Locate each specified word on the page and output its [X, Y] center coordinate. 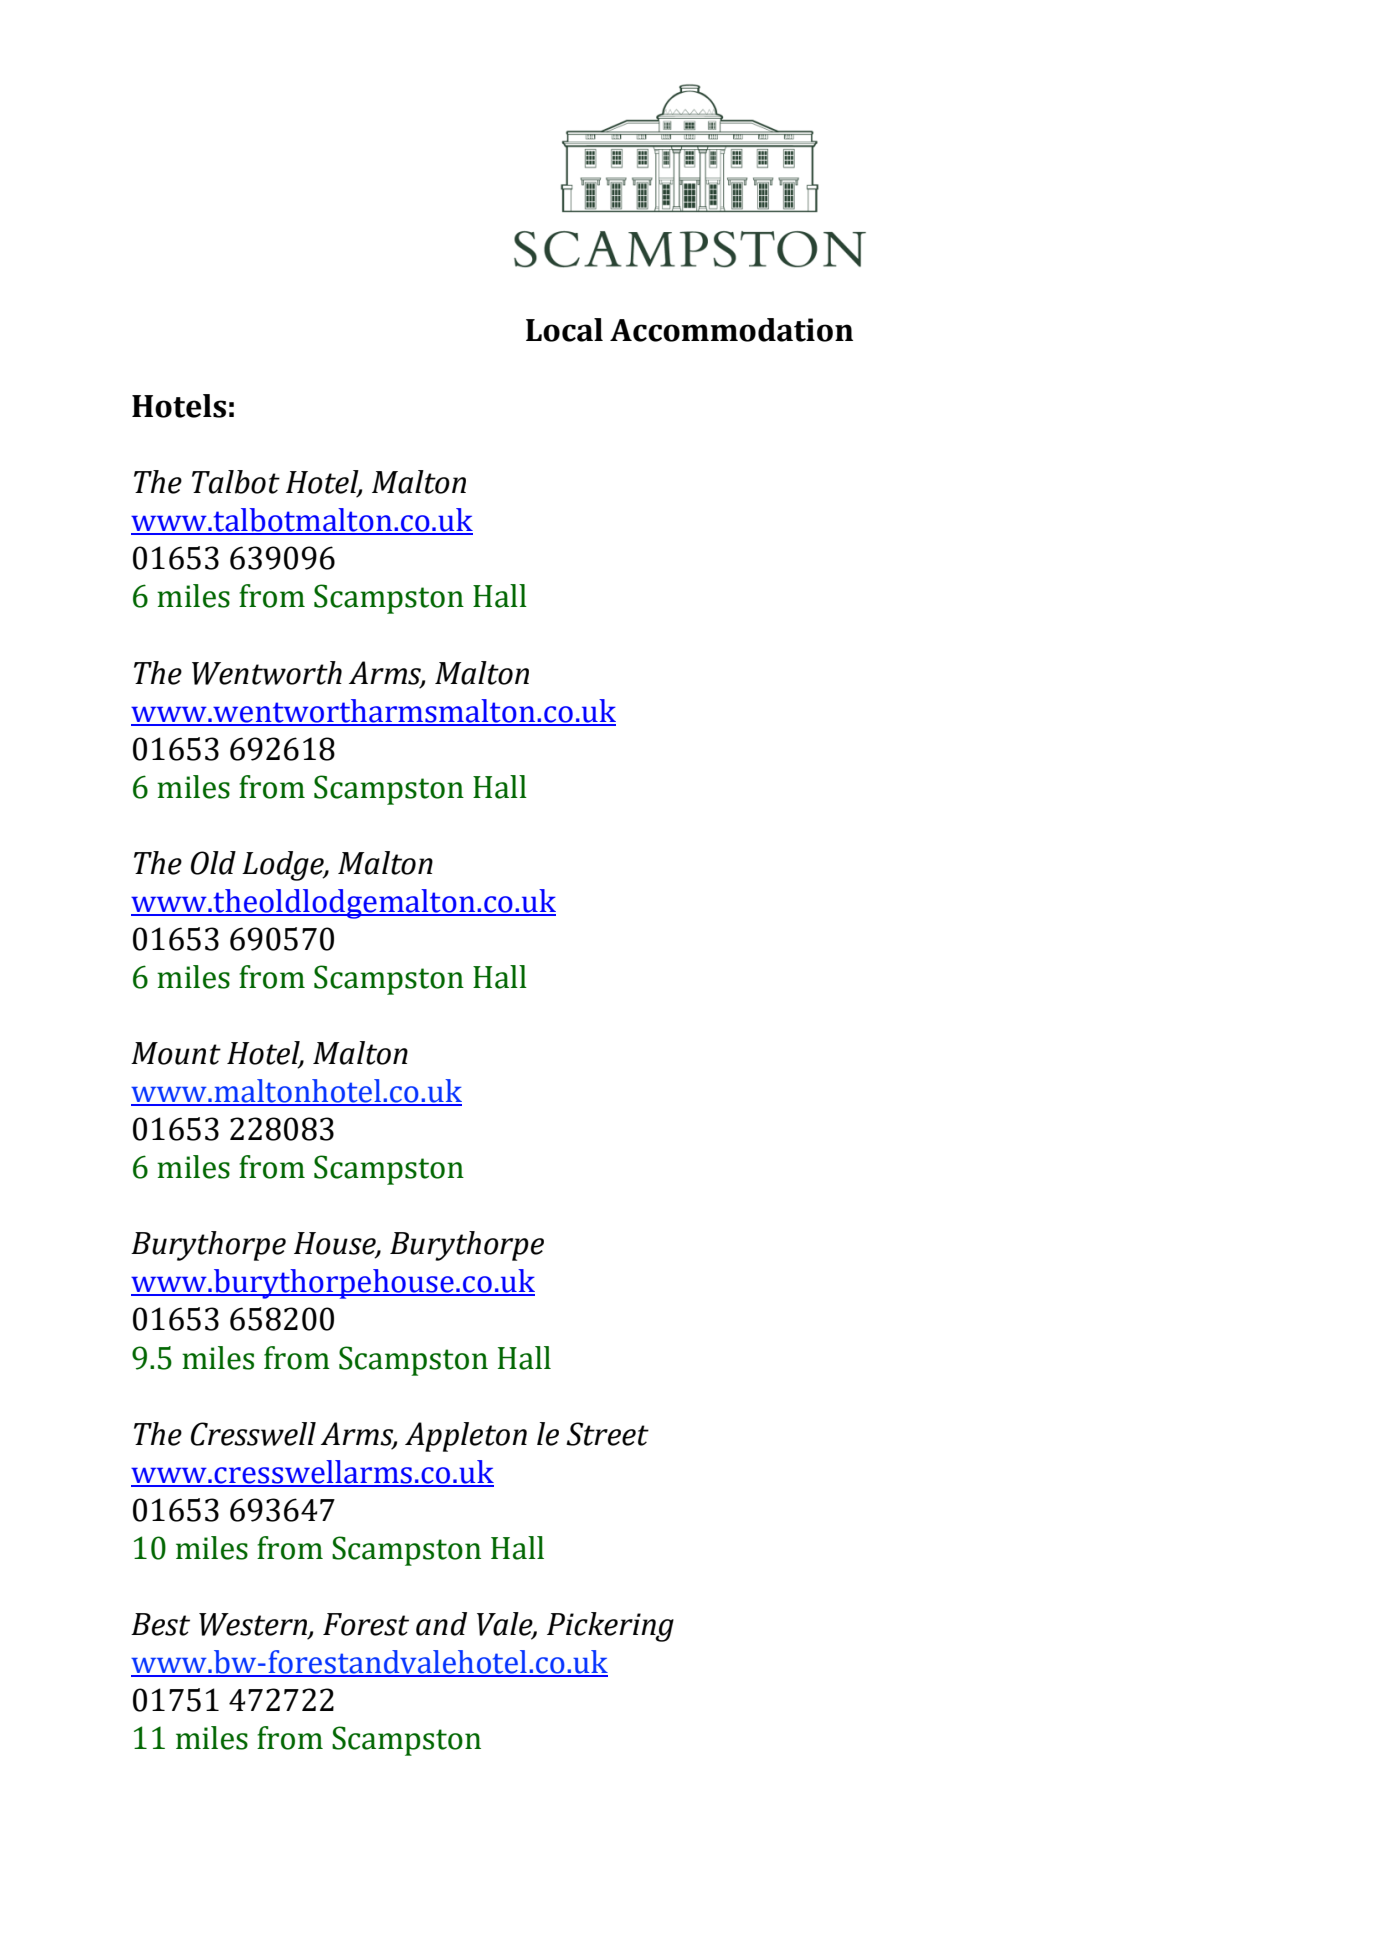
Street [607, 1434]
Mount [176, 1053]
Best [160, 1624]
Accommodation [731, 330]
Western [254, 1625]
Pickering [610, 1627]
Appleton [466, 1437]
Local [564, 330]
